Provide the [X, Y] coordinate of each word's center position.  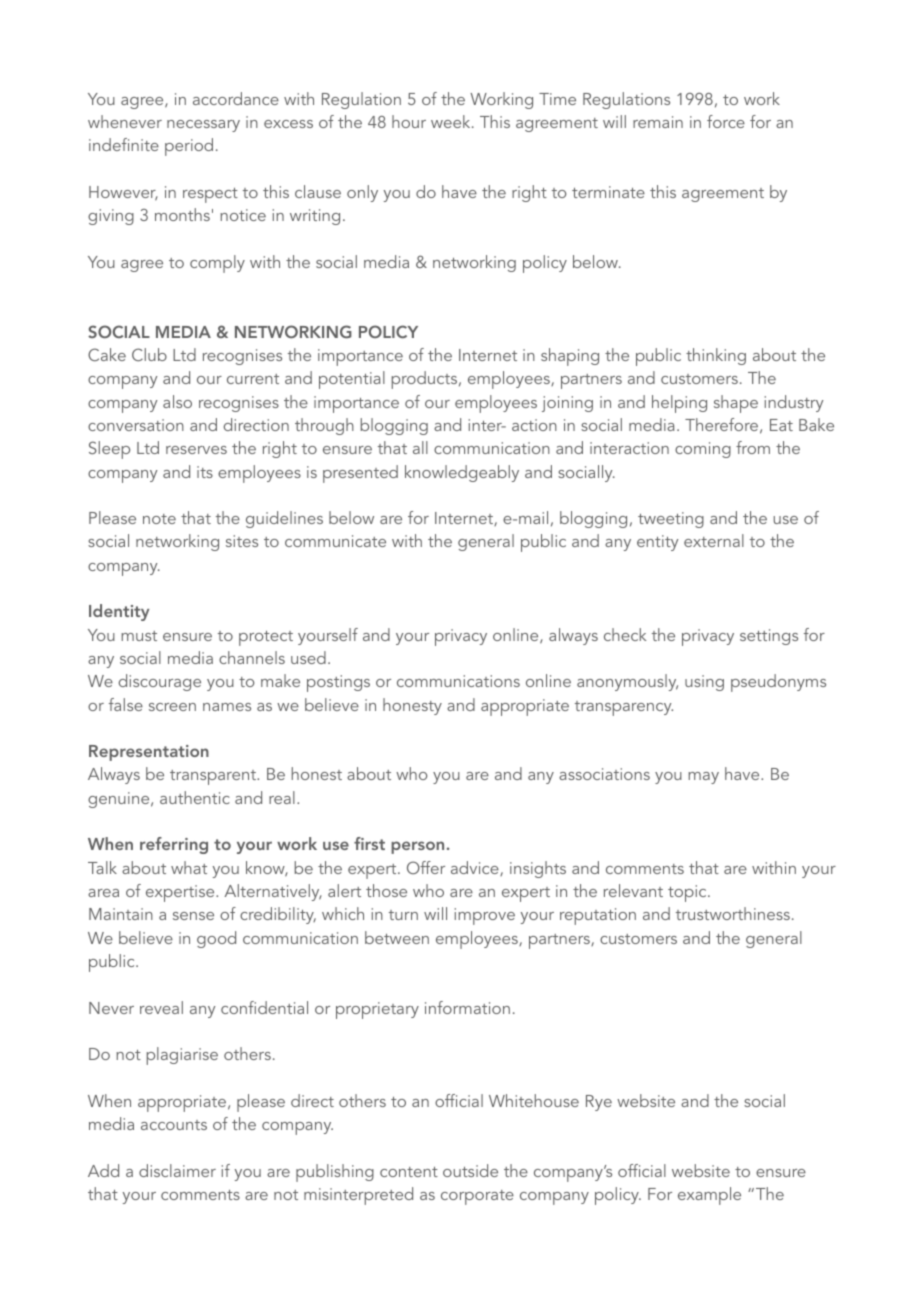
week [452, 121]
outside [470, 1170]
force [726, 121]
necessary [203, 126]
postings [338, 683]
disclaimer [177, 1170]
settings [769, 637]
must [139, 636]
